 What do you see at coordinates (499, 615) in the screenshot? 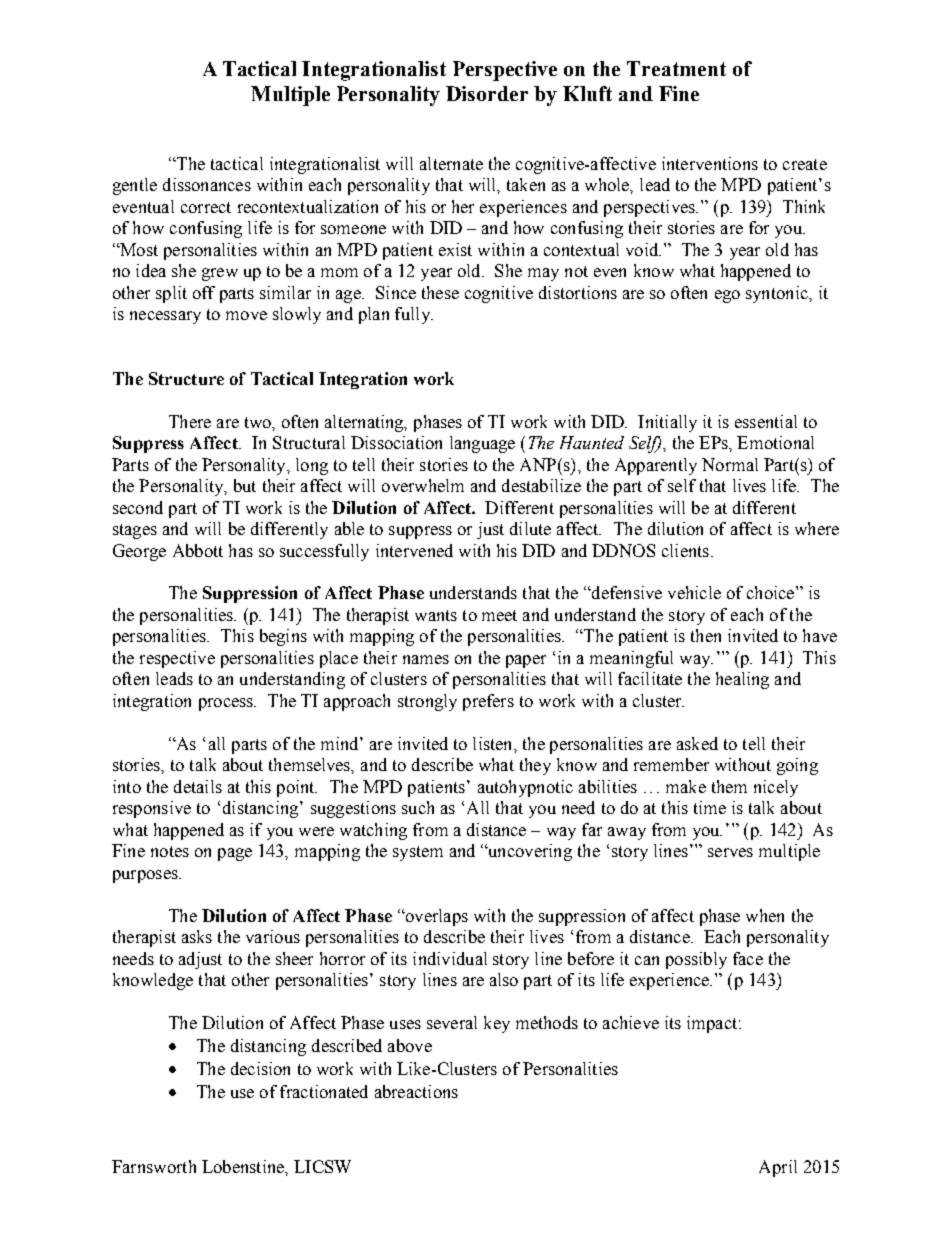
I see `meet` at bounding box center [499, 615].
